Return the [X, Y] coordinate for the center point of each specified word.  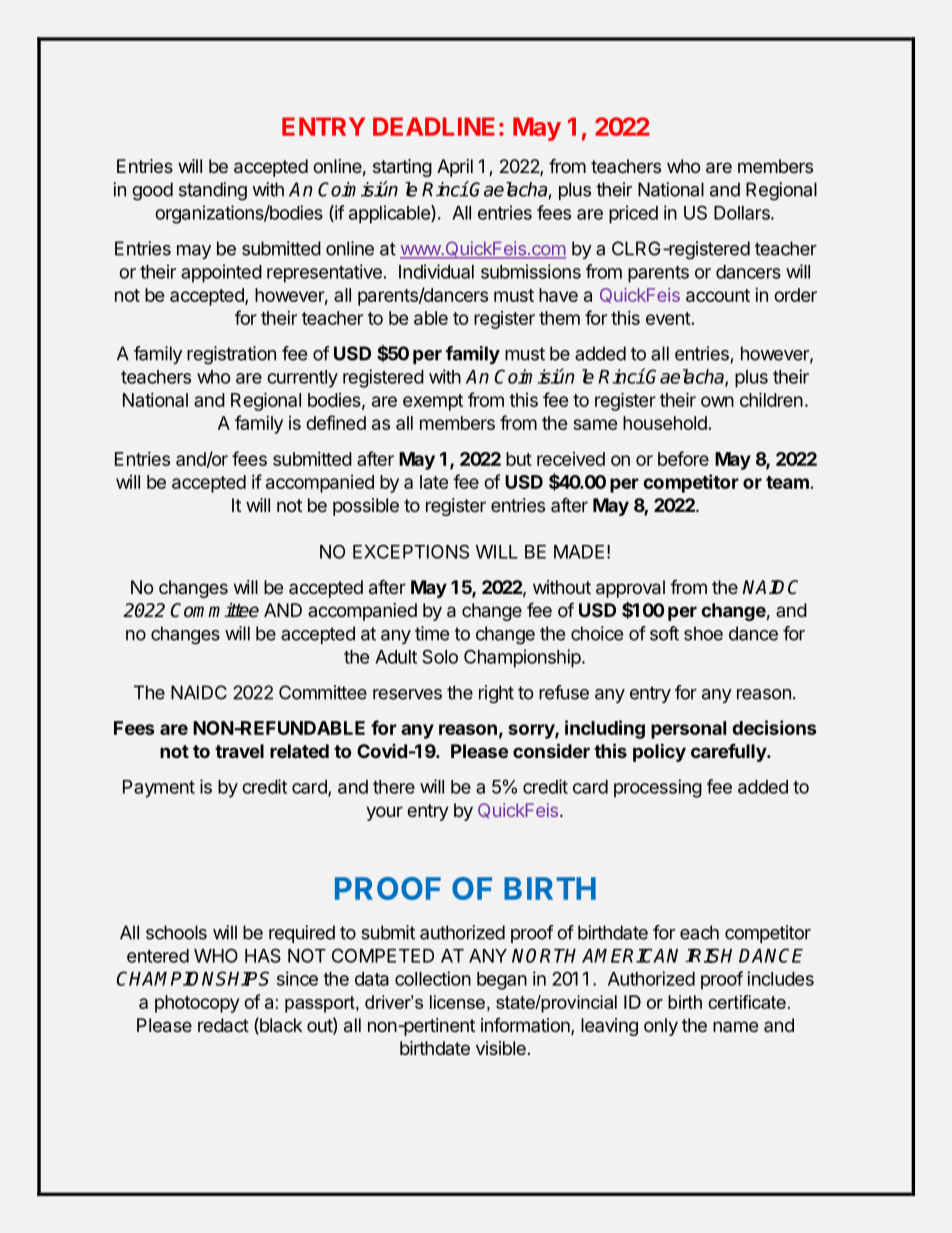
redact [223, 1025]
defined [336, 422]
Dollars [743, 213]
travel [239, 751]
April [455, 168]
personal [688, 730]
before [683, 458]
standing [213, 191]
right [496, 694]
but [519, 459]
